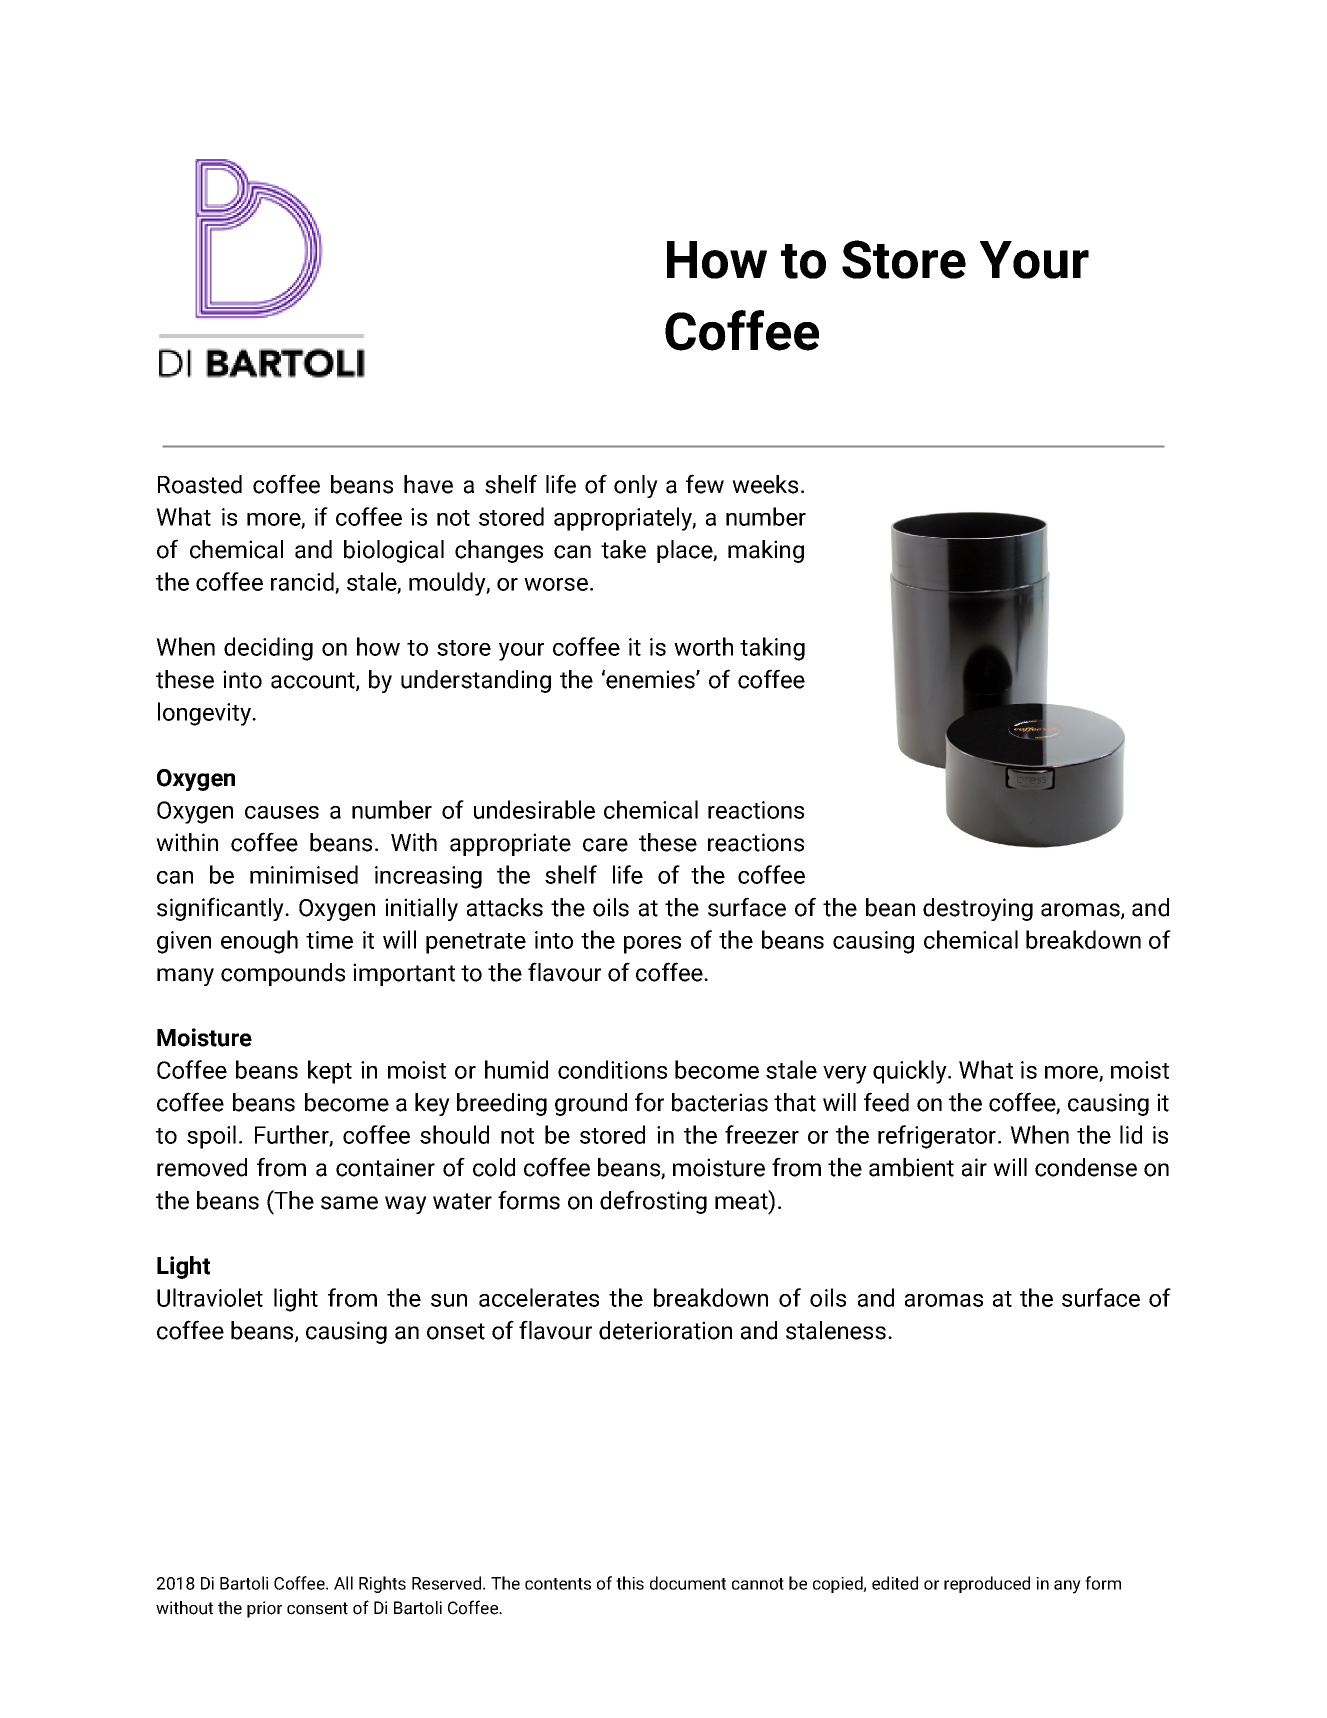 The width and height of the image is (1327, 1718). I want to click on making, so click(766, 551).
